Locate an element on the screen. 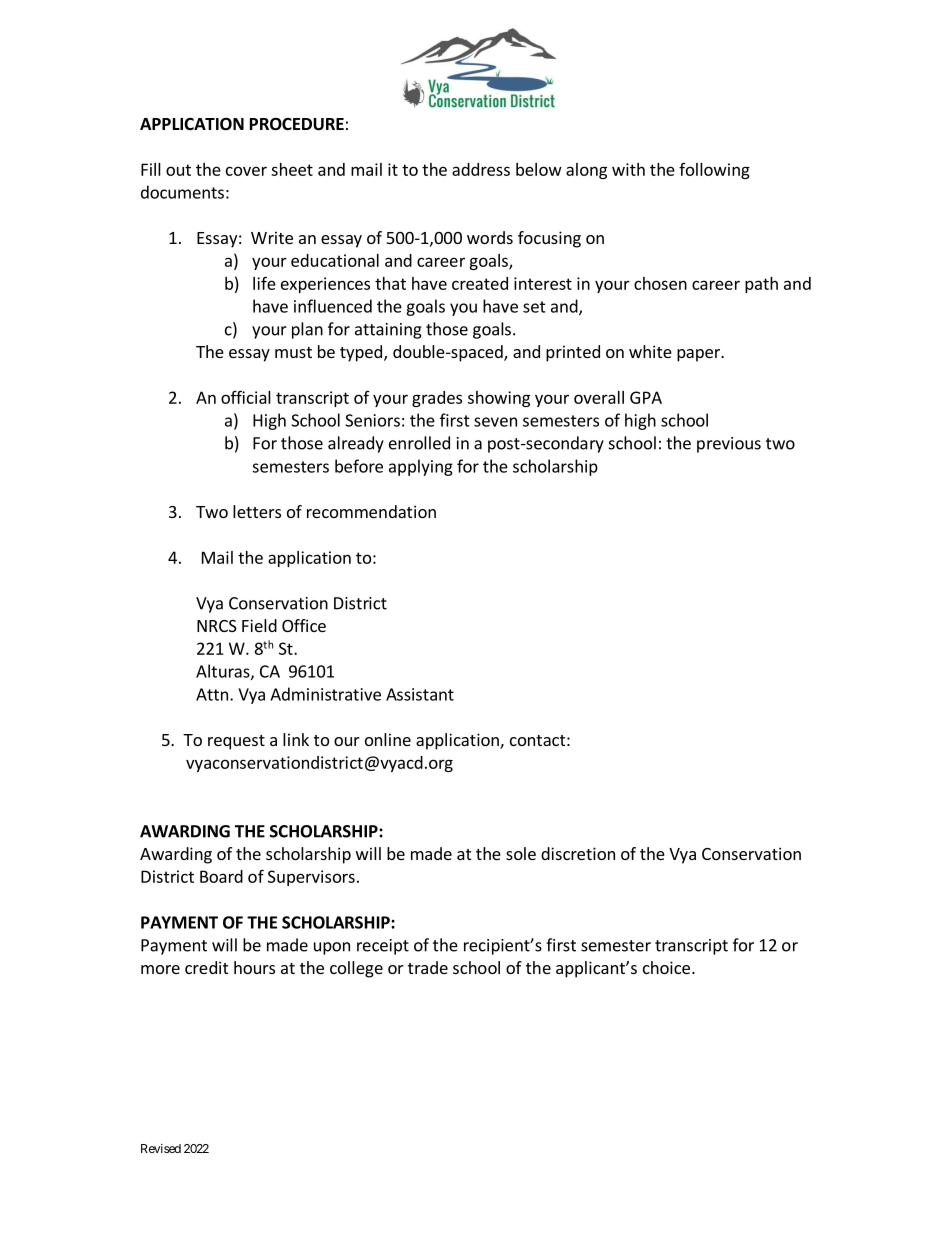  previous is located at coordinates (729, 445).
